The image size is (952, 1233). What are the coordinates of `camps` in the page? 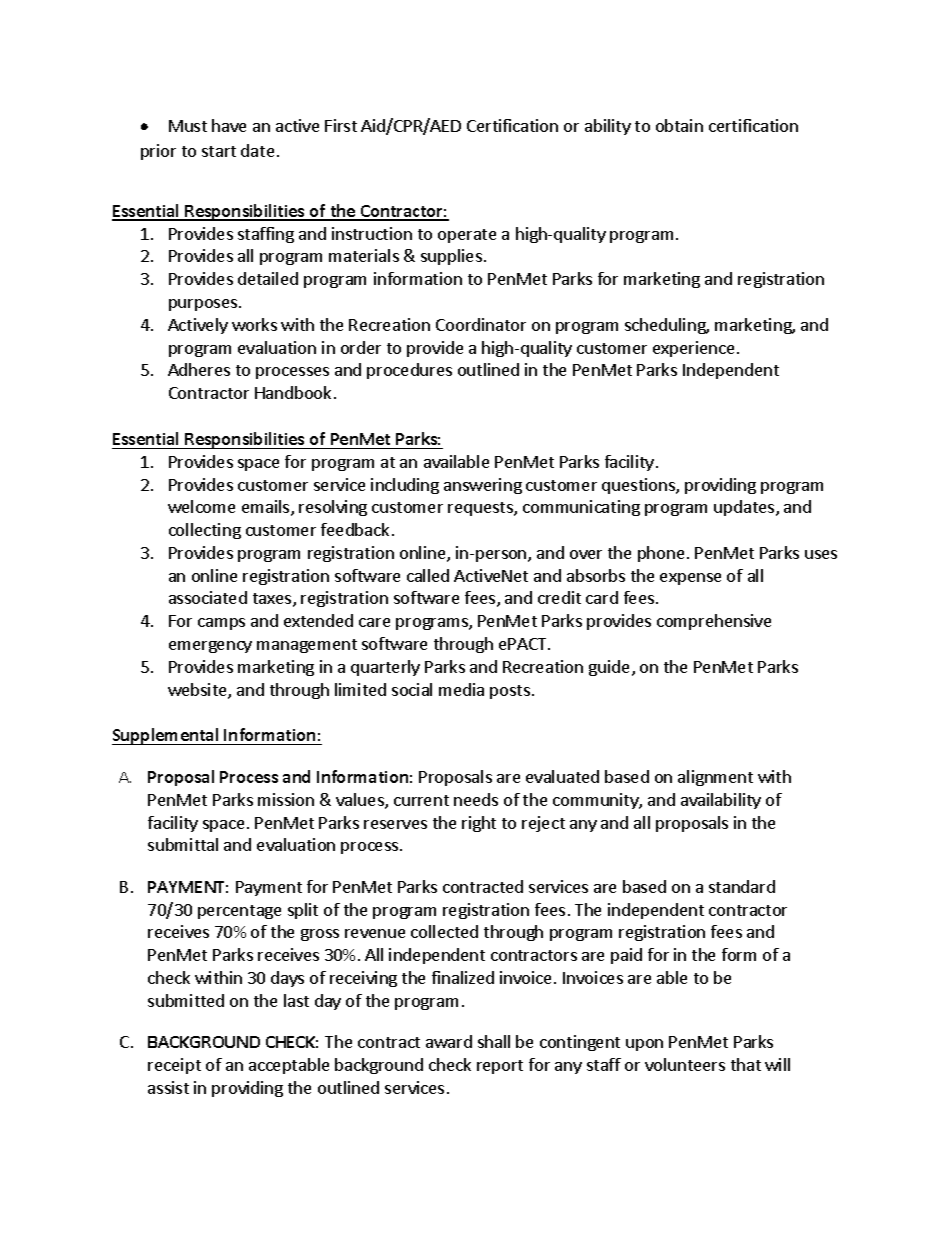 It's located at (221, 624).
